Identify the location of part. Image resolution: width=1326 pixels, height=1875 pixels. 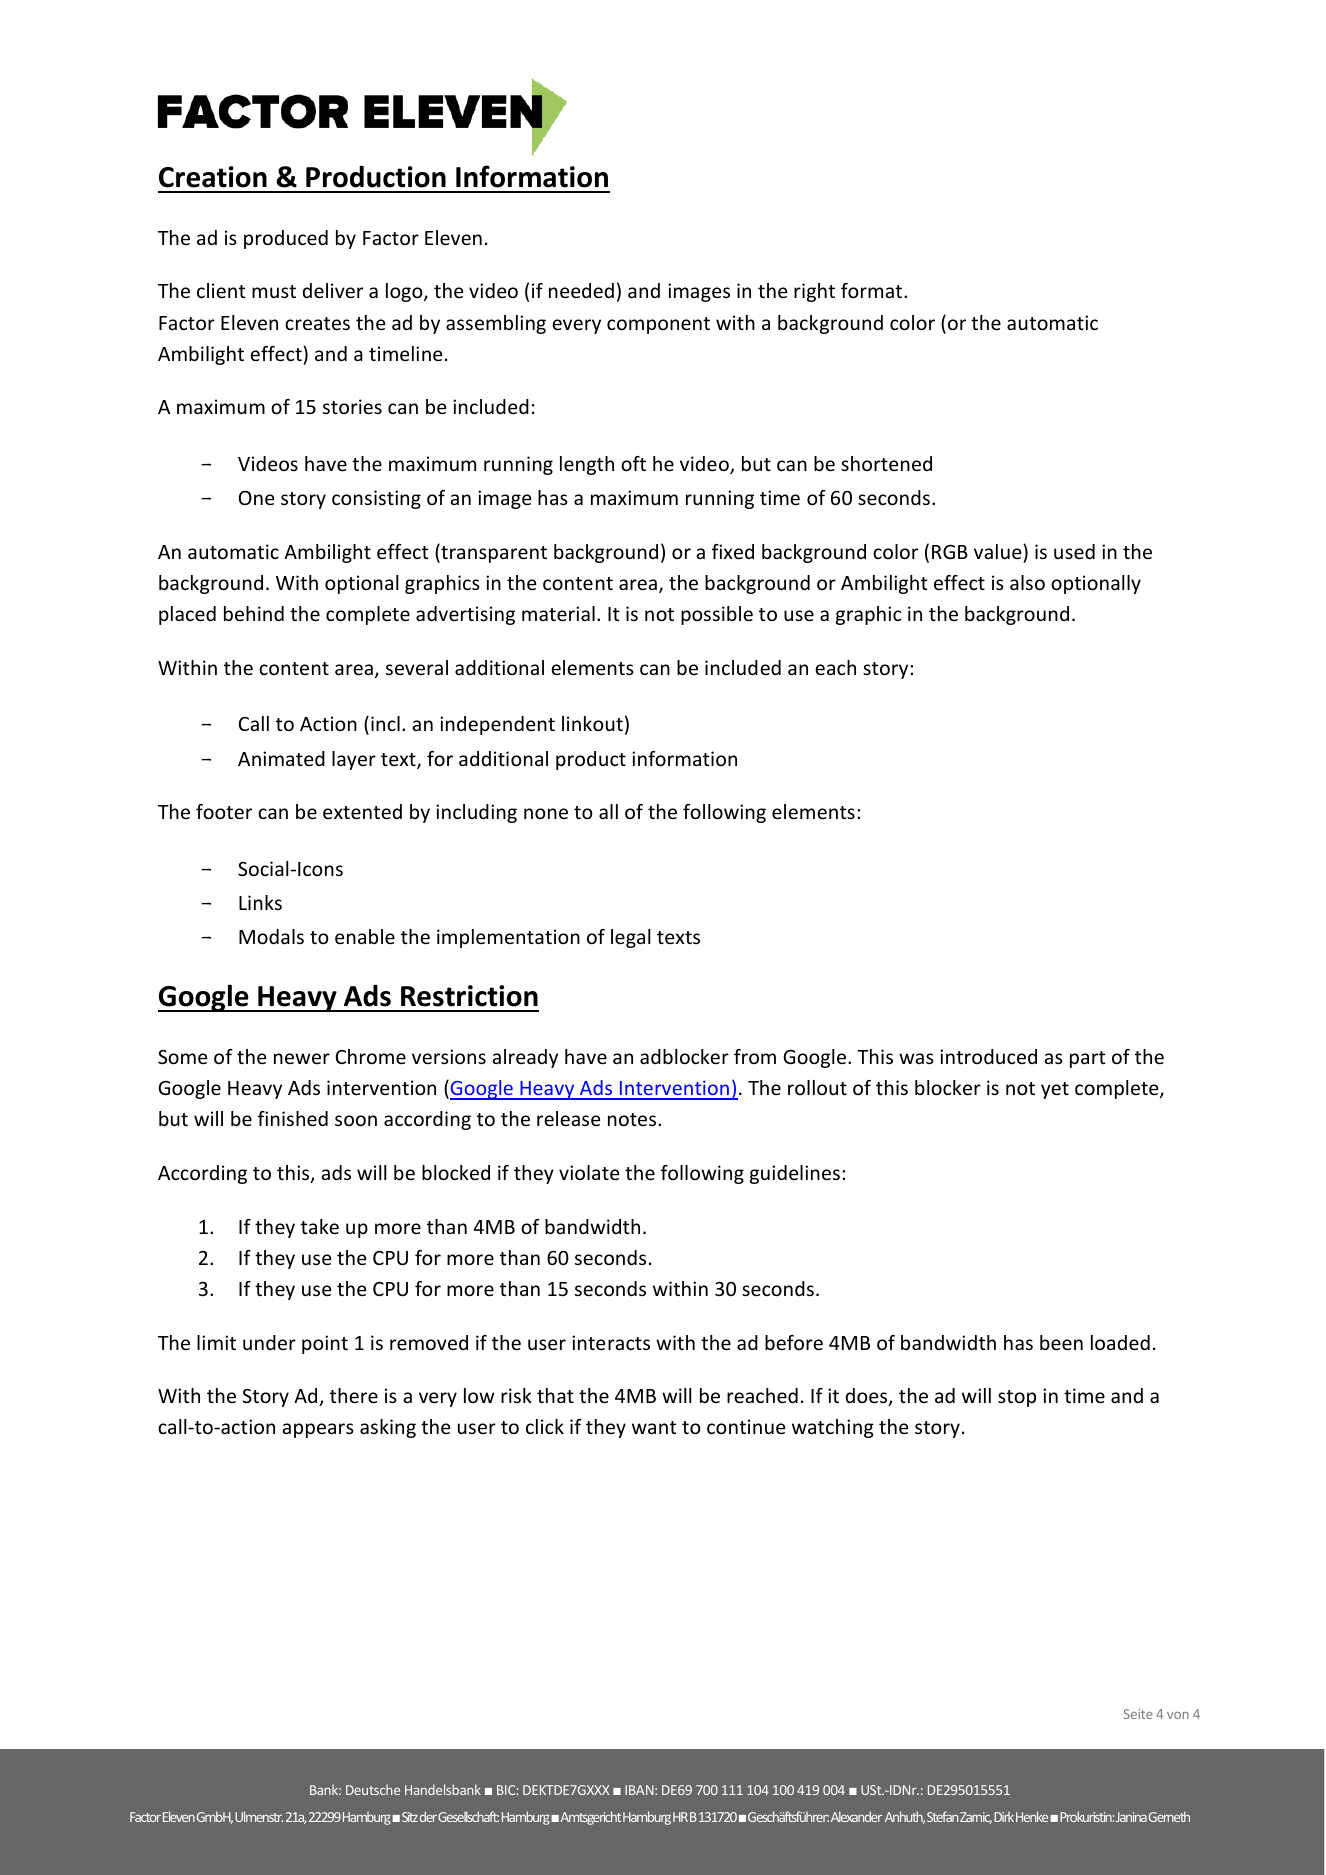
(1088, 1059).
